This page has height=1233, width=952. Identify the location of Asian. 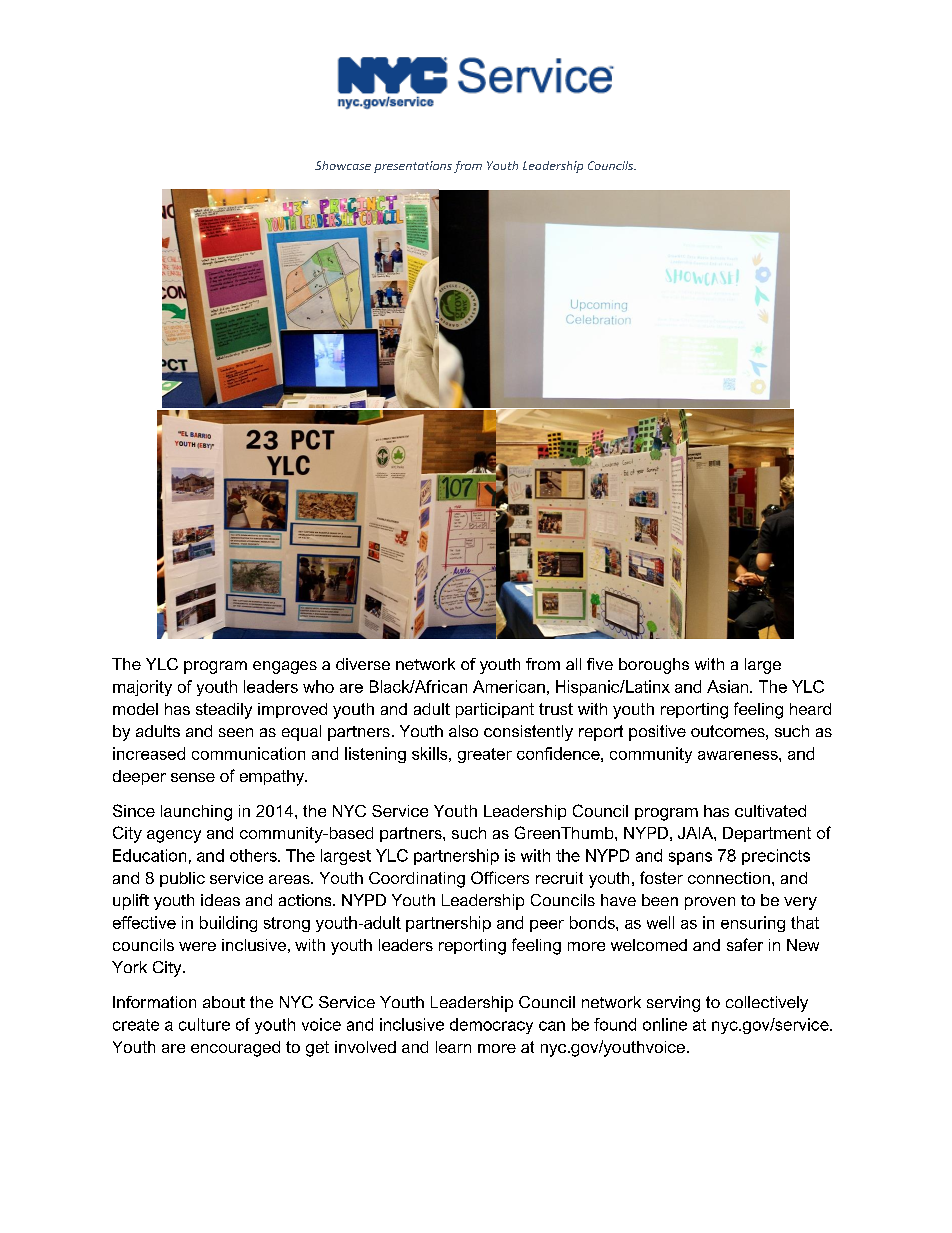
(729, 686).
